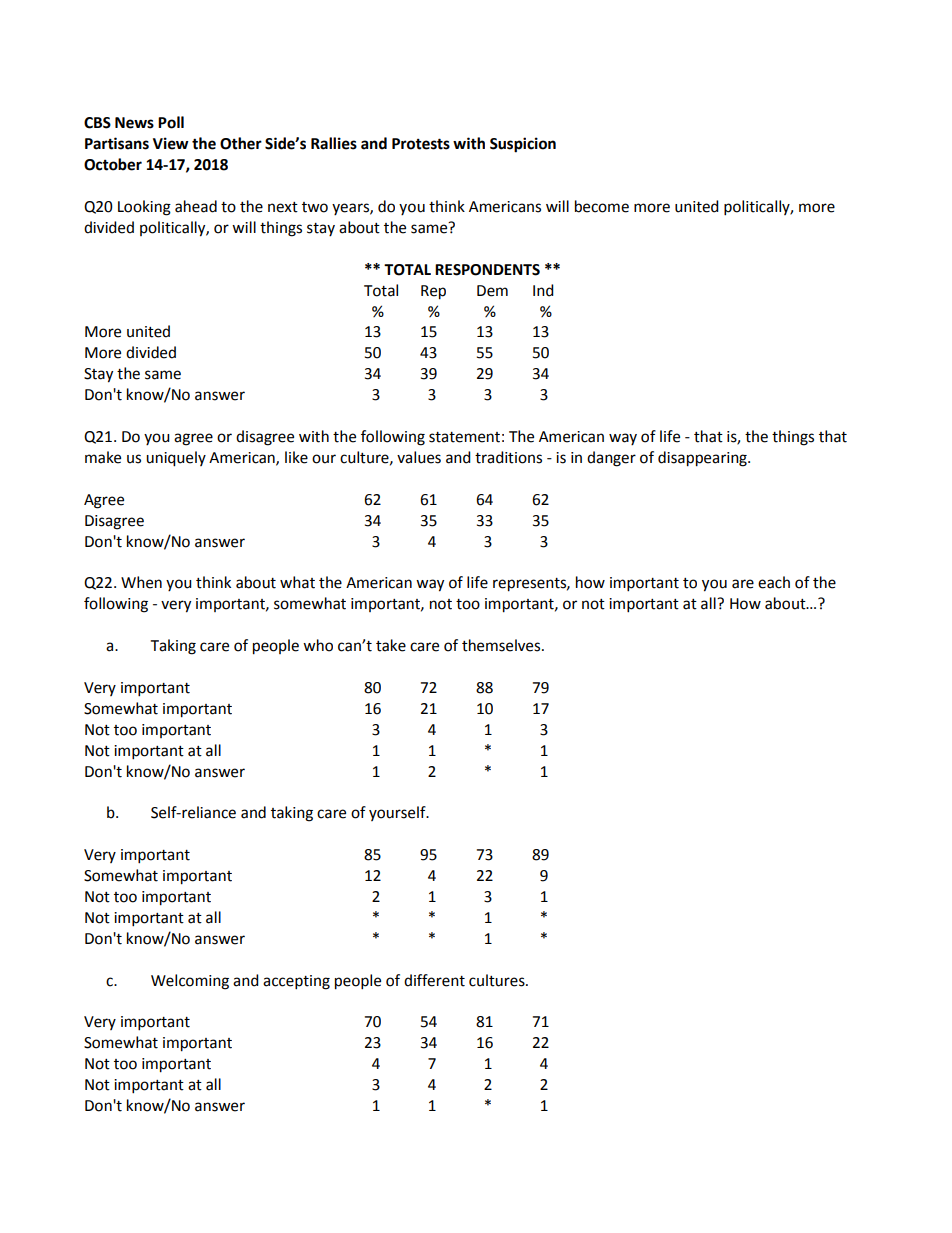 The height and width of the screenshot is (1233, 952). What do you see at coordinates (774, 582) in the screenshot?
I see `each` at bounding box center [774, 582].
